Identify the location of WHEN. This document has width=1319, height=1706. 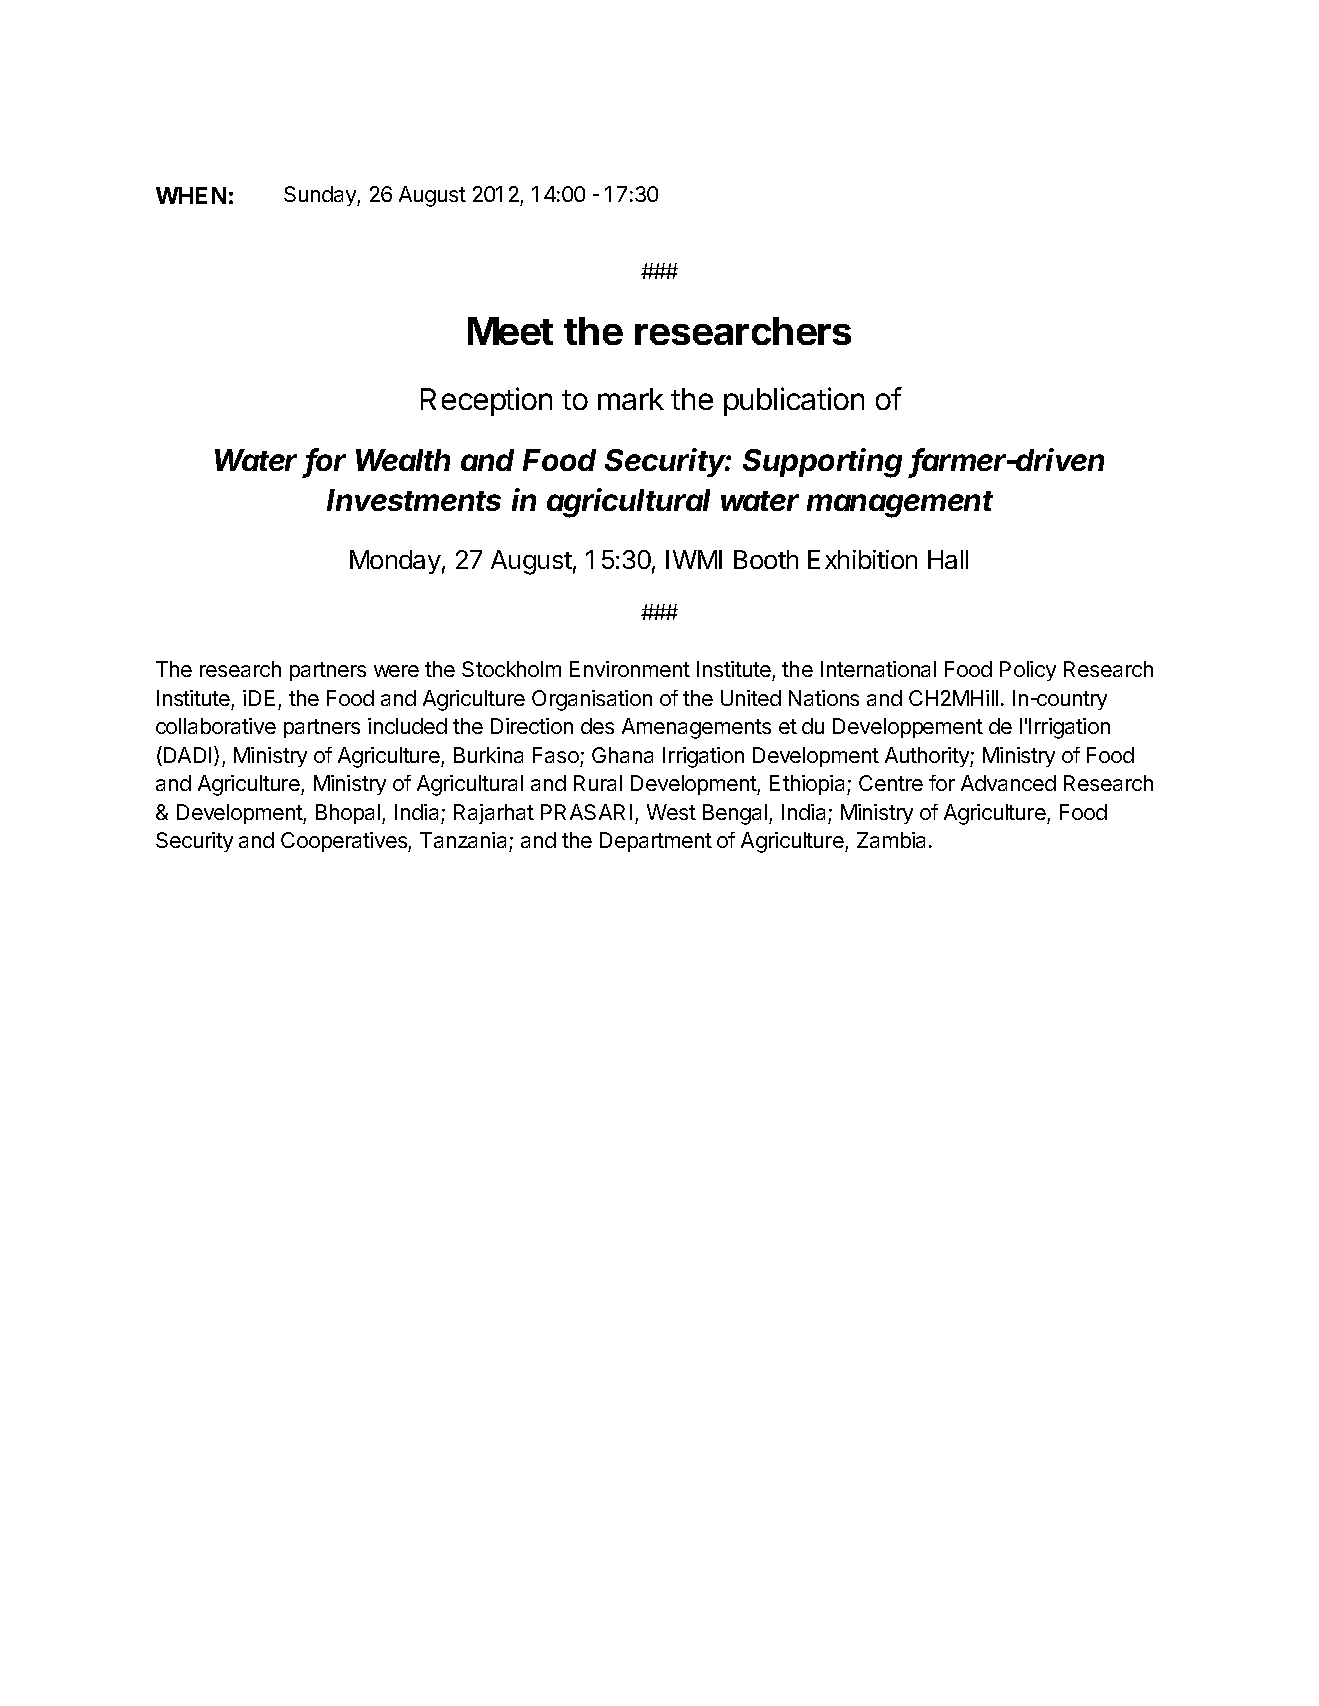
(191, 195).
